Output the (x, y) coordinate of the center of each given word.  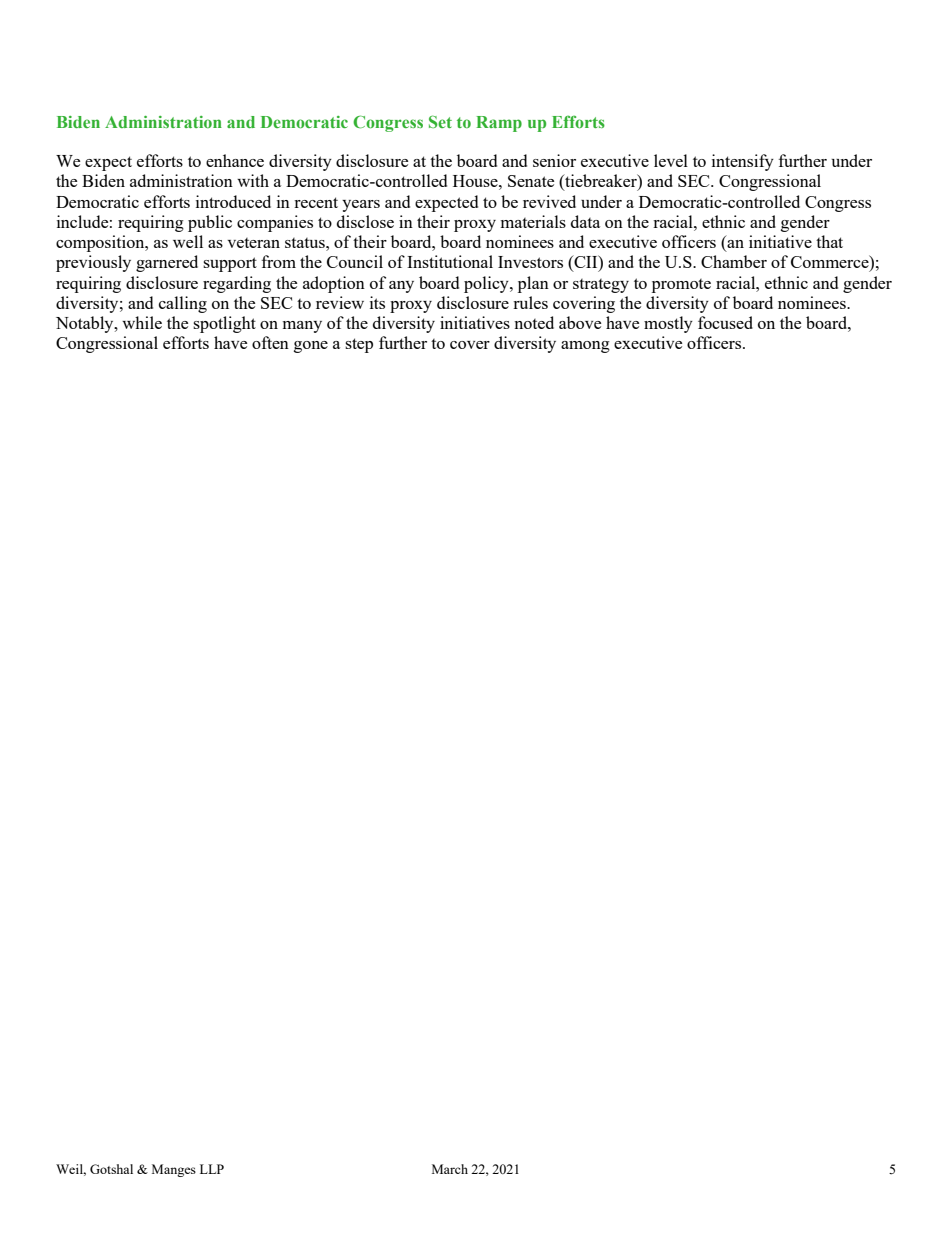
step (359, 345)
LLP (212, 1169)
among (585, 347)
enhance (235, 160)
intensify (743, 162)
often (270, 342)
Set (440, 121)
